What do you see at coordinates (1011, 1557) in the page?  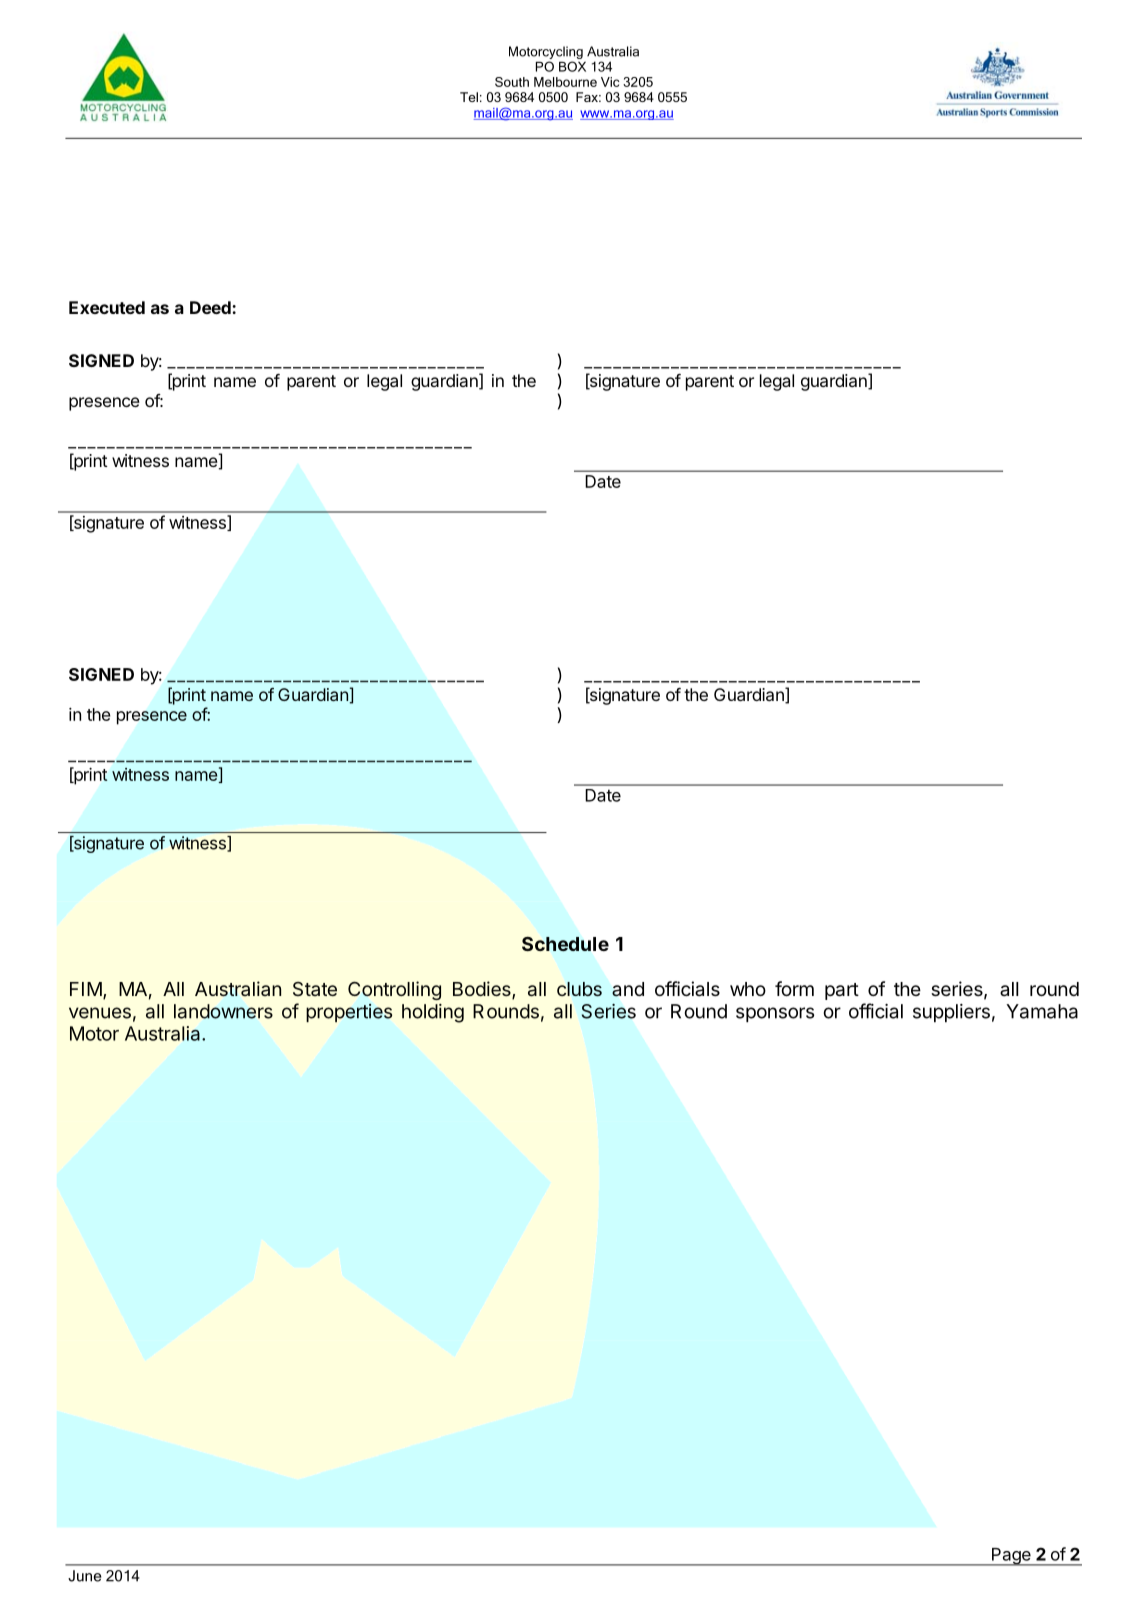 I see `Page` at bounding box center [1011, 1557].
